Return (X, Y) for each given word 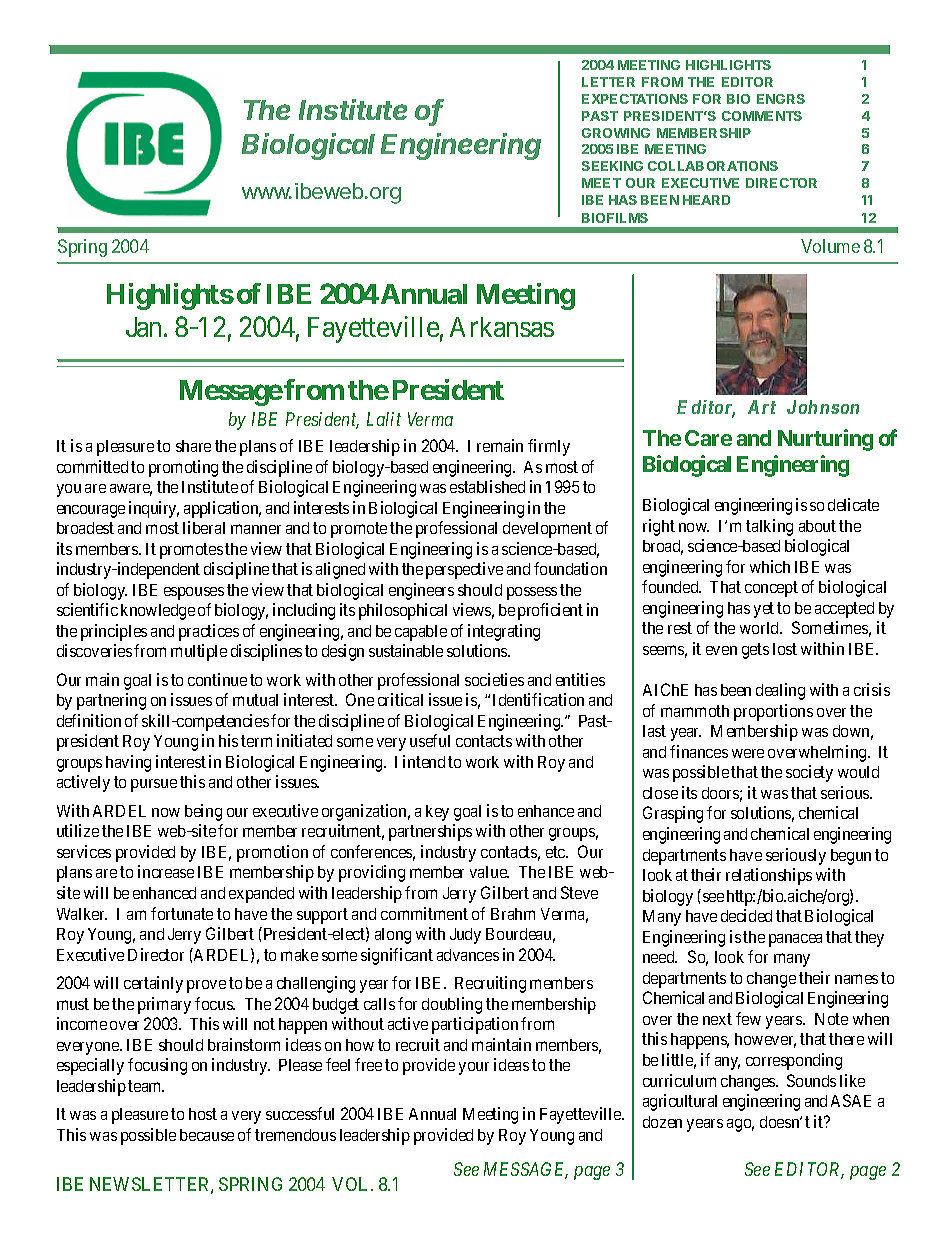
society (809, 773)
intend (424, 761)
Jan (145, 327)
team (146, 1086)
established (487, 486)
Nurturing (825, 440)
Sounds (811, 1080)
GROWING (616, 133)
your (474, 1068)
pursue (154, 785)
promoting (183, 468)
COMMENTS (762, 116)
